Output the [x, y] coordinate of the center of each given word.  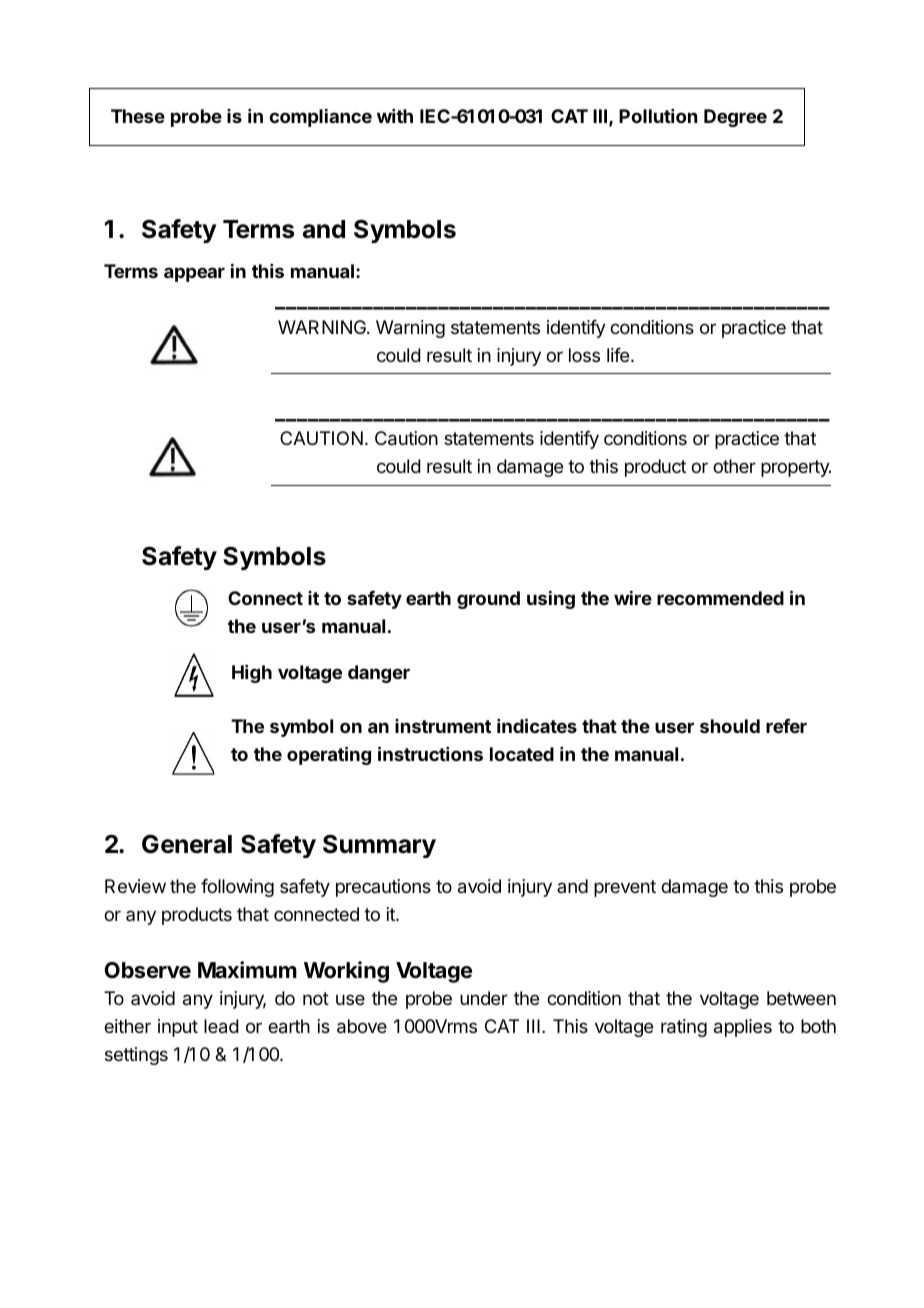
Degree [735, 118]
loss [584, 355]
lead [221, 1026]
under [484, 998]
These [138, 116]
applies [743, 1028]
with [395, 116]
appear [194, 274]
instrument [443, 726]
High [252, 674]
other [734, 466]
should [730, 726]
